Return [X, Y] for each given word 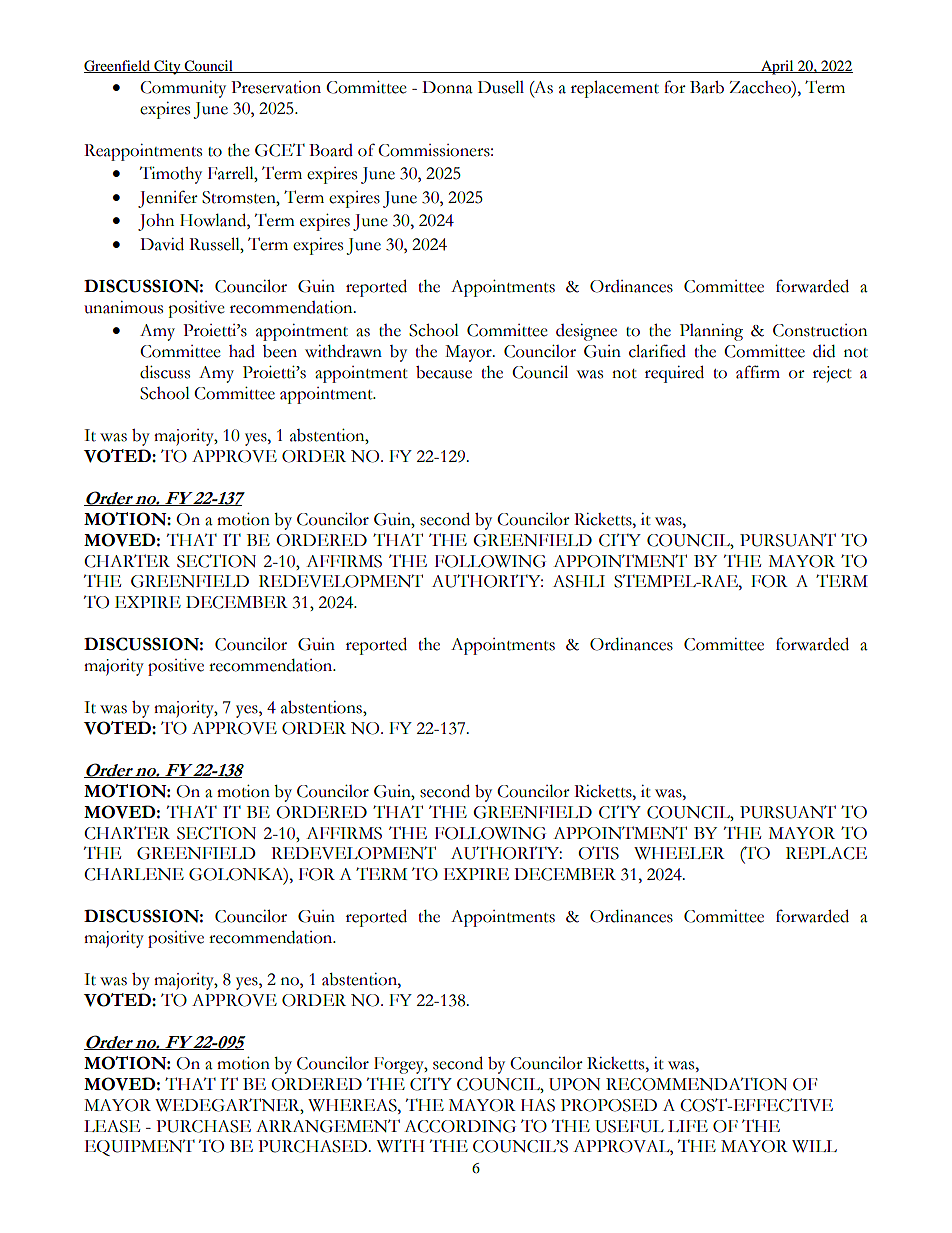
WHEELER [679, 853]
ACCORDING [460, 1126]
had [242, 351]
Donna [447, 87]
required [674, 374]
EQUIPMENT [139, 1148]
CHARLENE [134, 874]
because [444, 372]
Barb [707, 87]
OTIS [598, 853]
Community [183, 89]
